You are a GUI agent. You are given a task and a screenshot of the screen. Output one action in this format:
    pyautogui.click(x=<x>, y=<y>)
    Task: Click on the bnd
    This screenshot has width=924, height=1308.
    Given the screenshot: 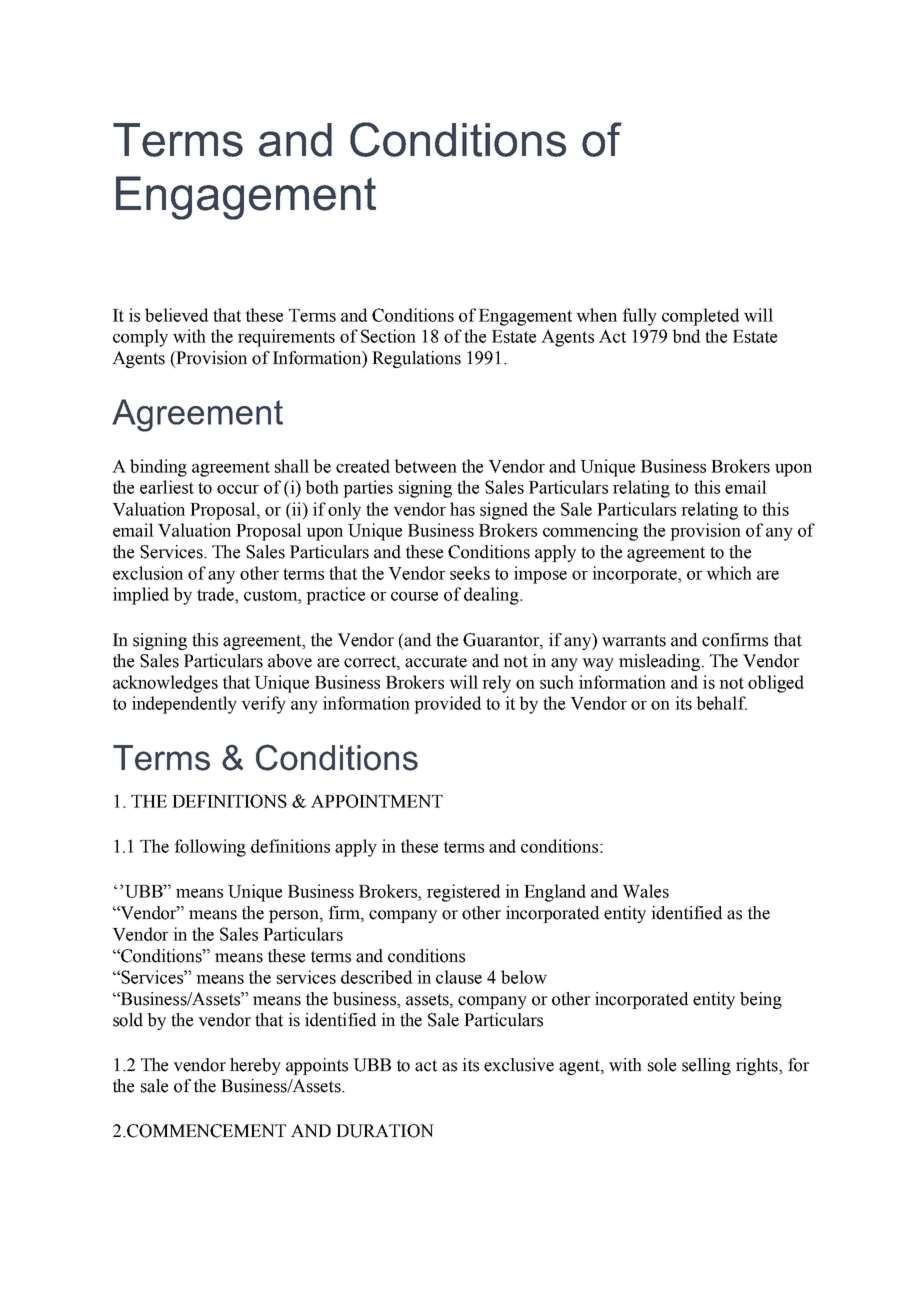 What is the action you would take?
    pyautogui.click(x=686, y=336)
